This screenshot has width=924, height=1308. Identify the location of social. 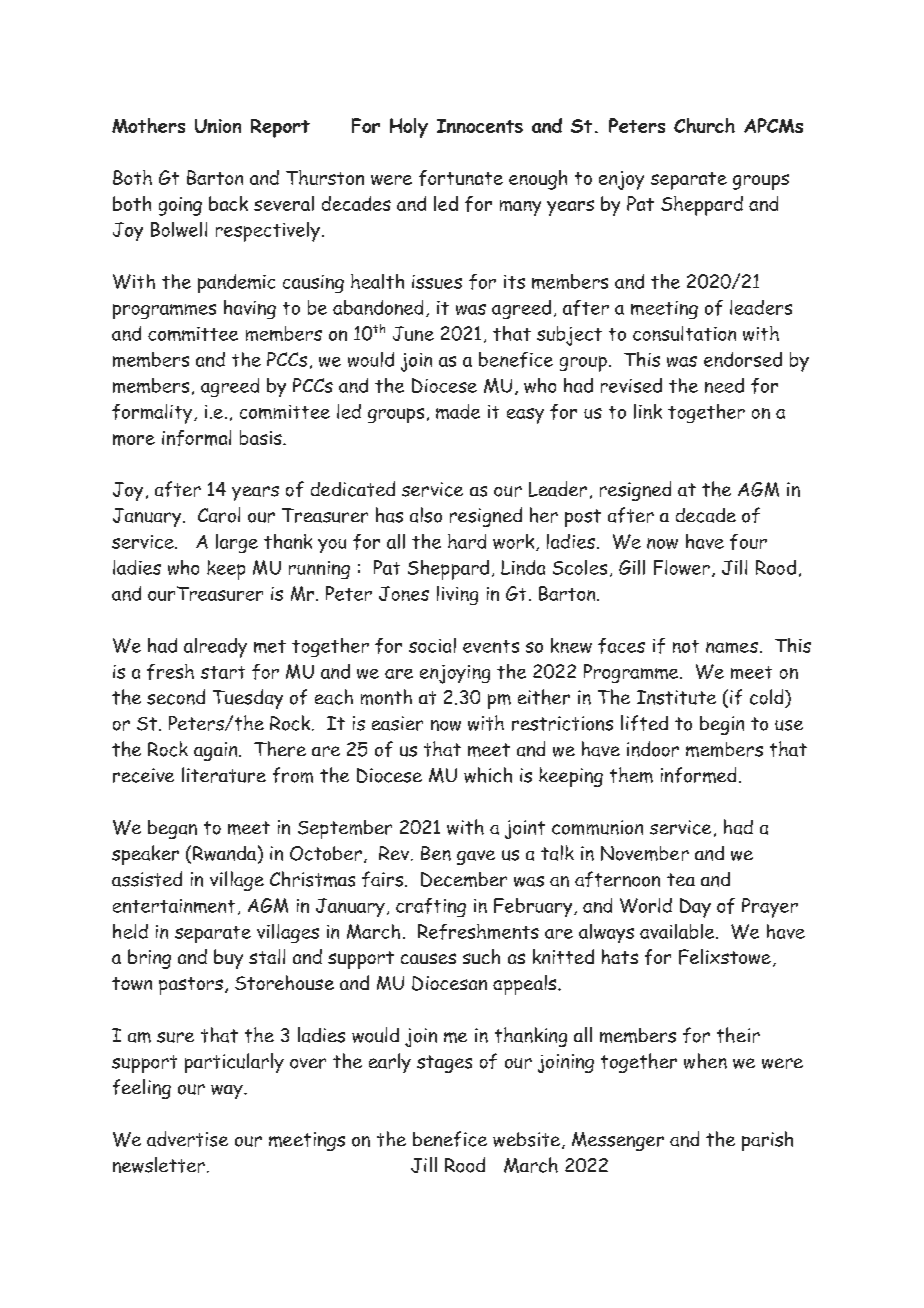
(432, 645).
